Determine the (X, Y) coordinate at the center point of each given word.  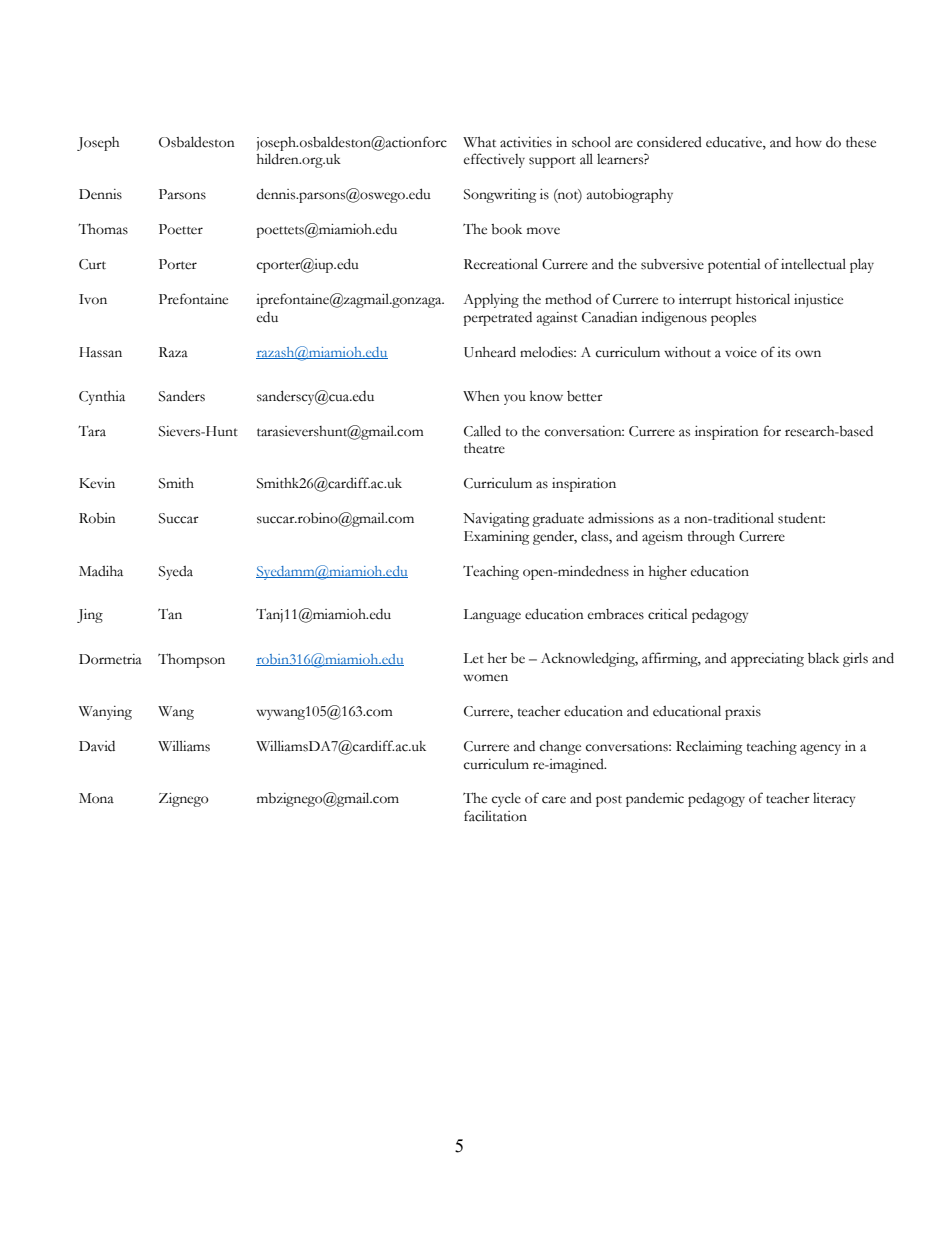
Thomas (103, 229)
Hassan (100, 352)
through (711, 538)
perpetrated (497, 319)
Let (473, 658)
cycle (506, 799)
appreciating (767, 660)
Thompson (191, 660)
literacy (834, 800)
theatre (484, 448)
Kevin (97, 483)
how (809, 142)
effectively (494, 160)
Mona (96, 798)
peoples (733, 319)
